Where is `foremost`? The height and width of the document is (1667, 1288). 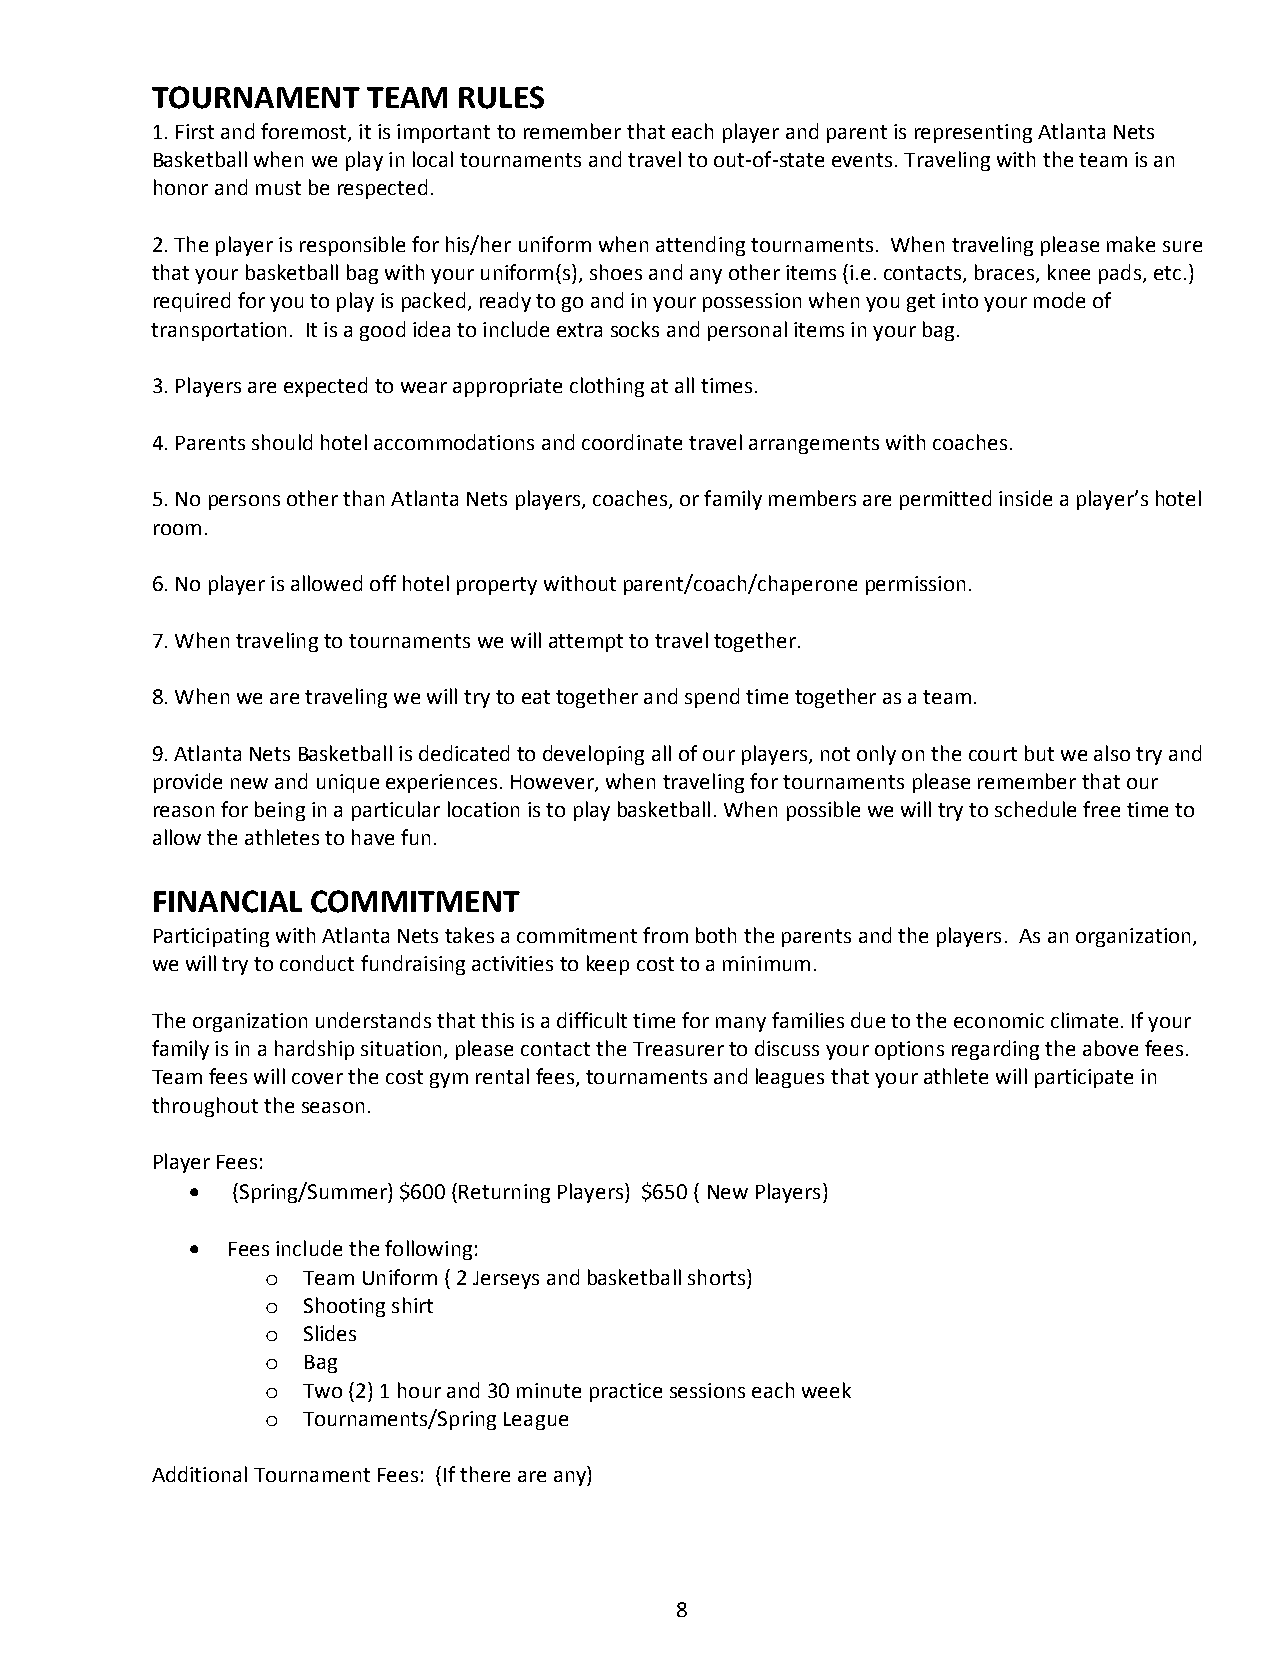
foremost is located at coordinates (305, 132).
